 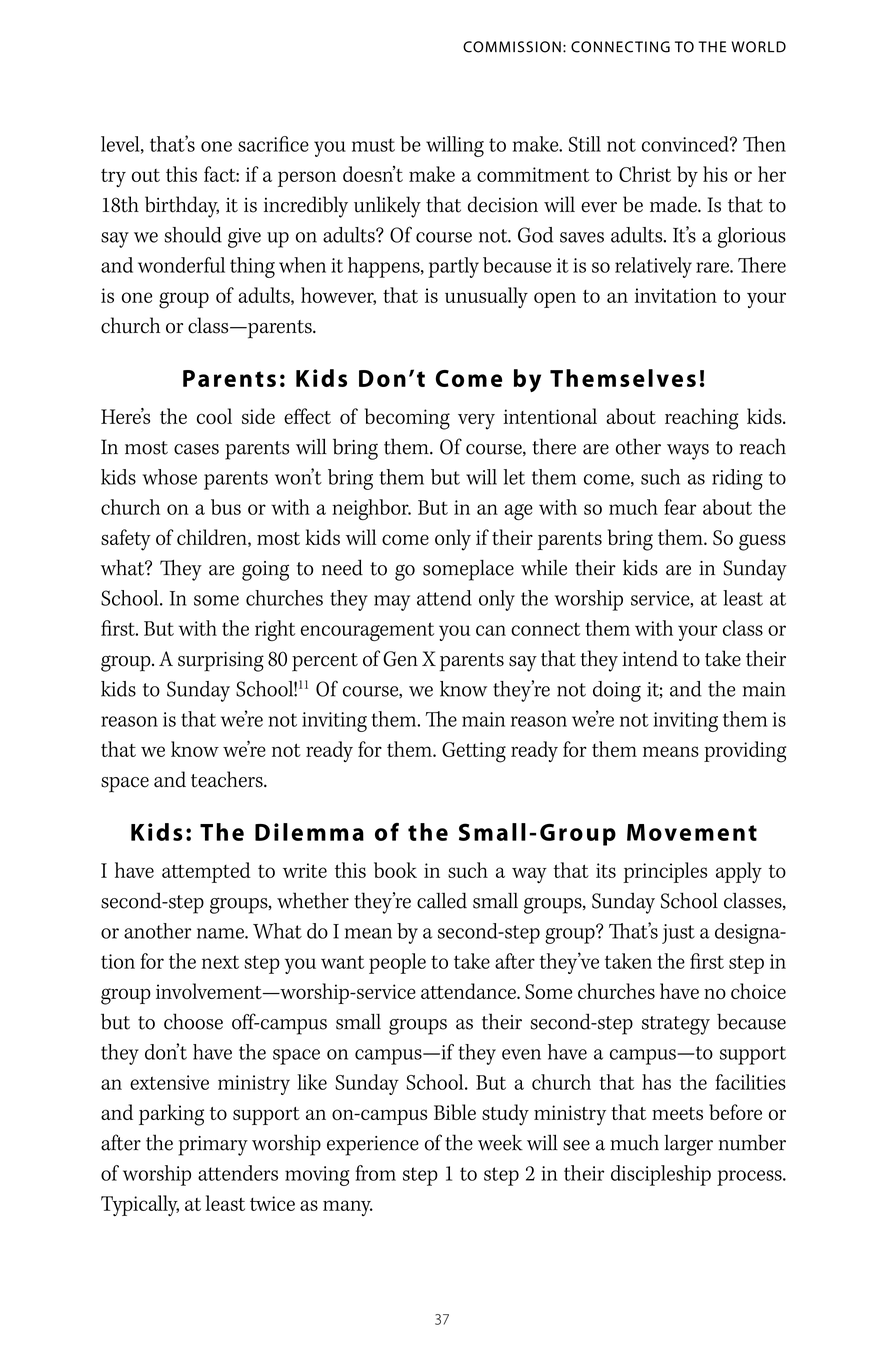 What do you see at coordinates (686, 144) in the screenshot?
I see `convinced` at bounding box center [686, 144].
